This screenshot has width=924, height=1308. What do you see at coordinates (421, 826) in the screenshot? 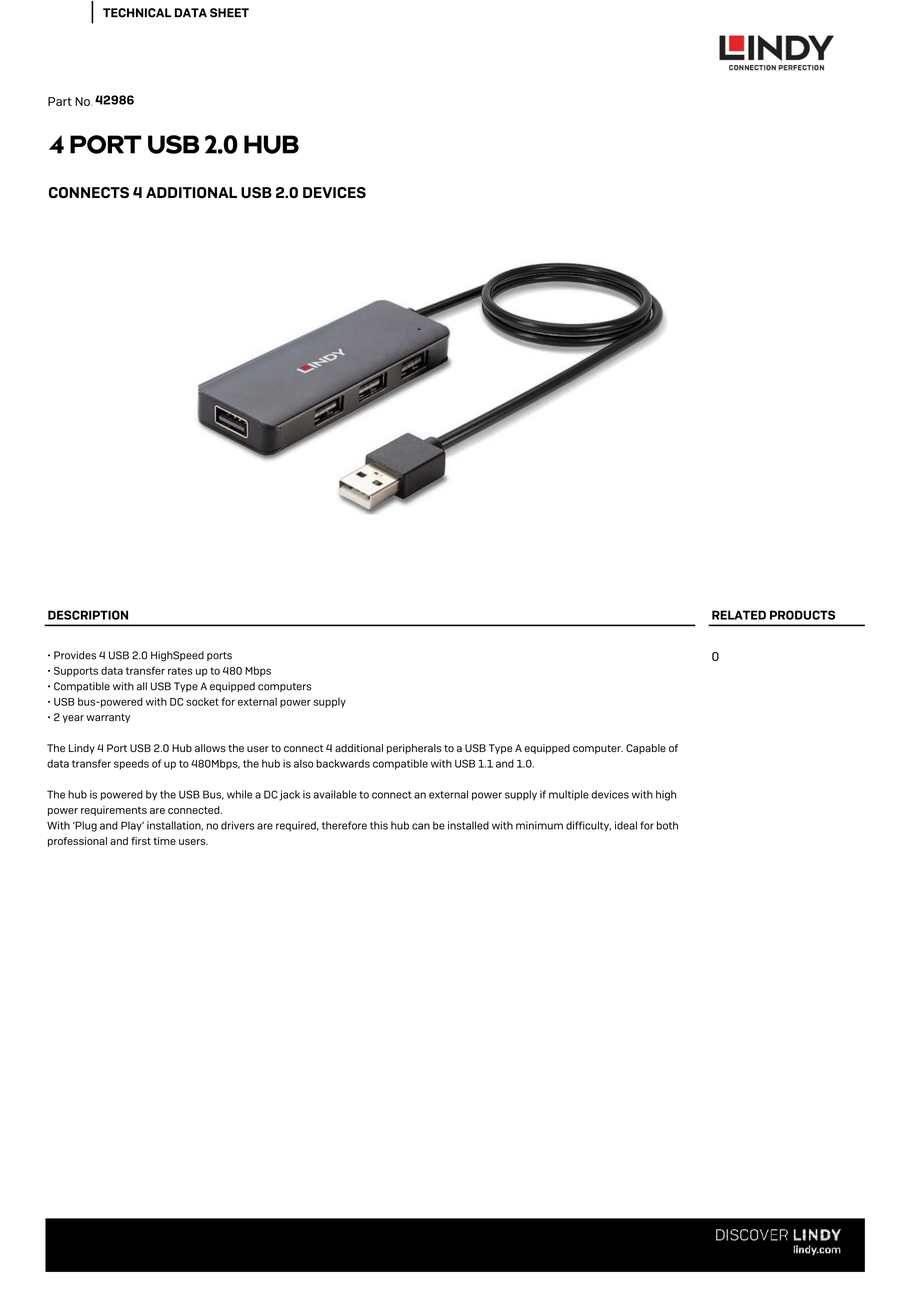
I see `can` at bounding box center [421, 826].
